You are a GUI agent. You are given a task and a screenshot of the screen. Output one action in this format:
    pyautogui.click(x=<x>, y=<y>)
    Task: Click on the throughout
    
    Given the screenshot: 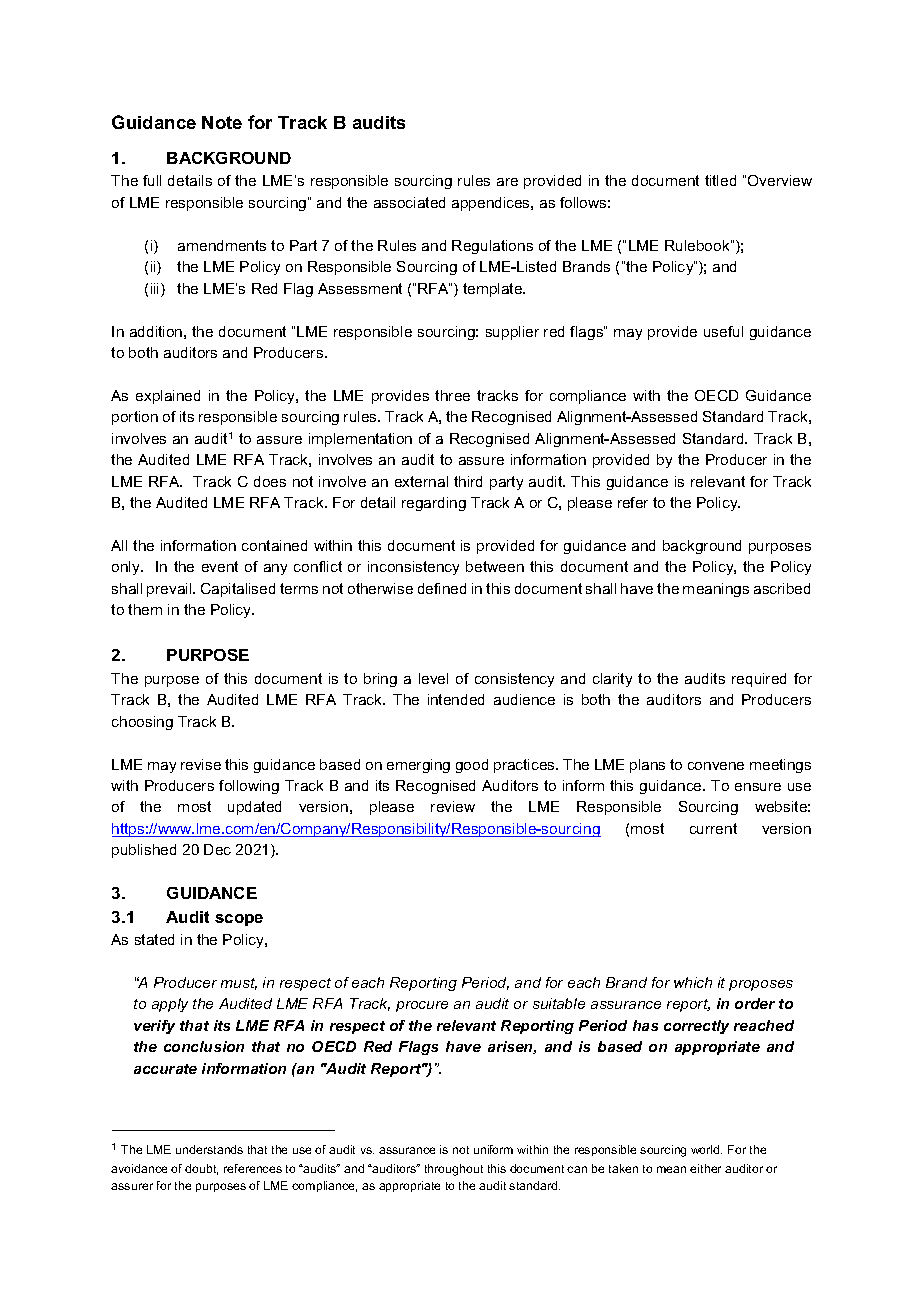 What is the action you would take?
    pyautogui.click(x=454, y=1170)
